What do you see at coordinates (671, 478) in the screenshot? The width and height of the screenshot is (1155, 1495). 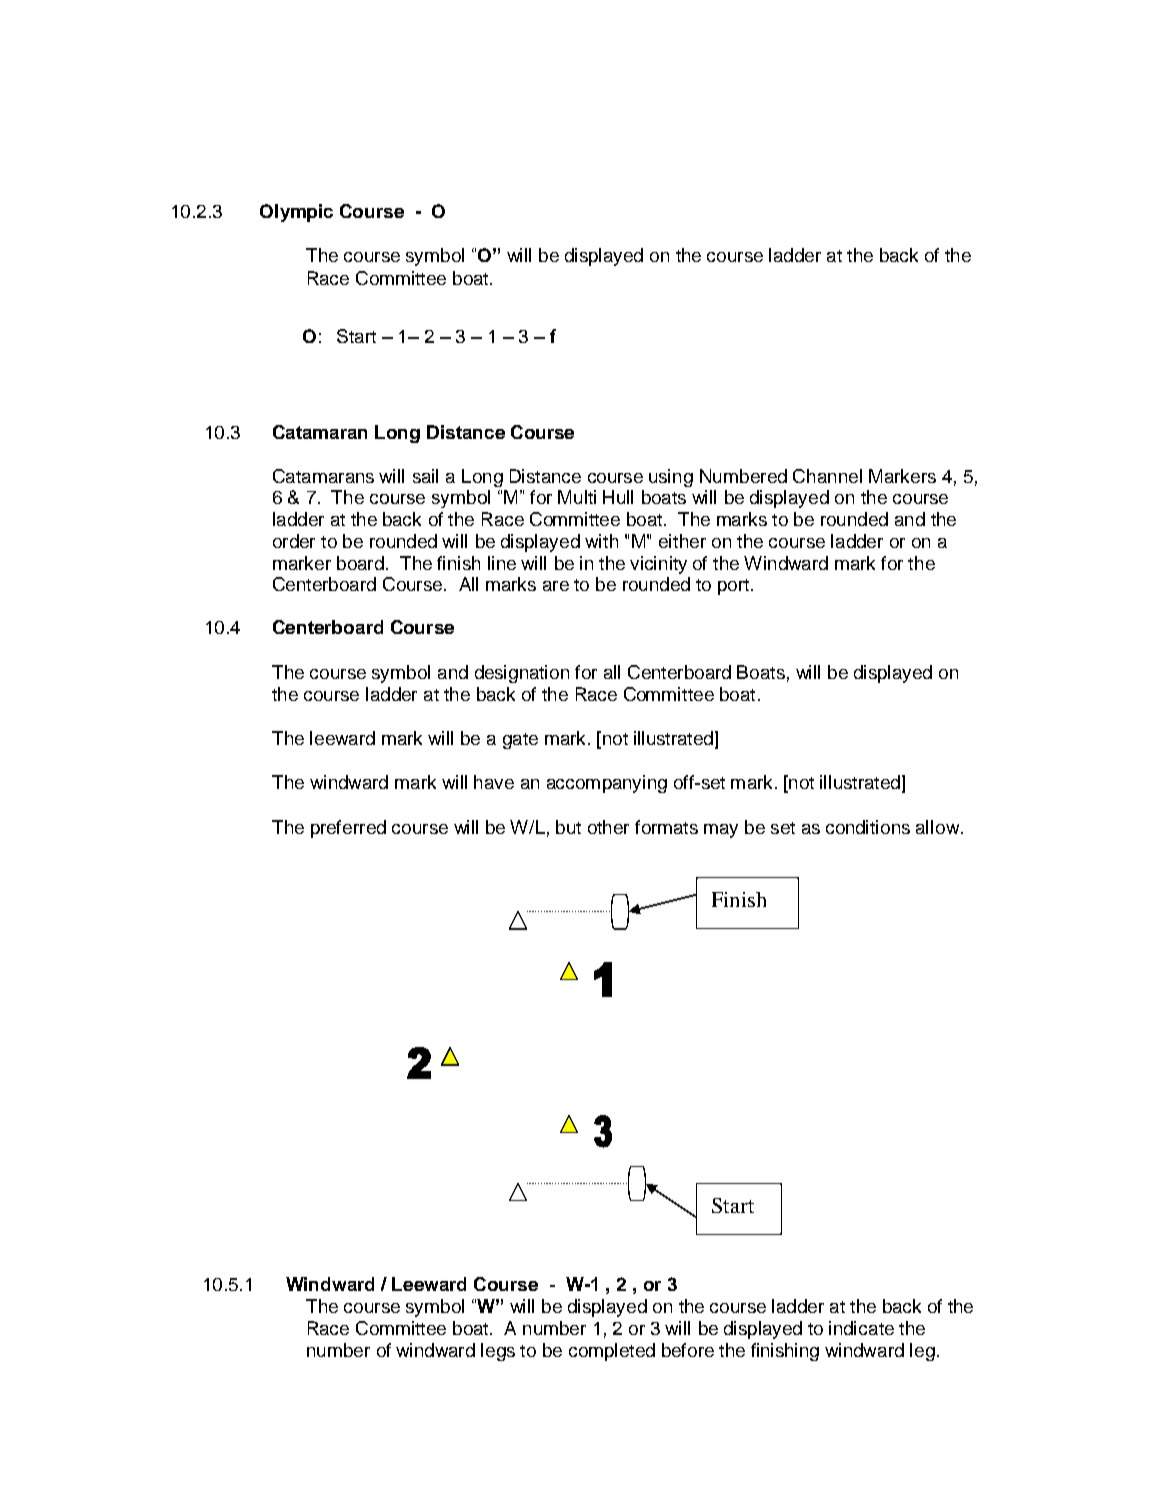 I see `using` at bounding box center [671, 478].
